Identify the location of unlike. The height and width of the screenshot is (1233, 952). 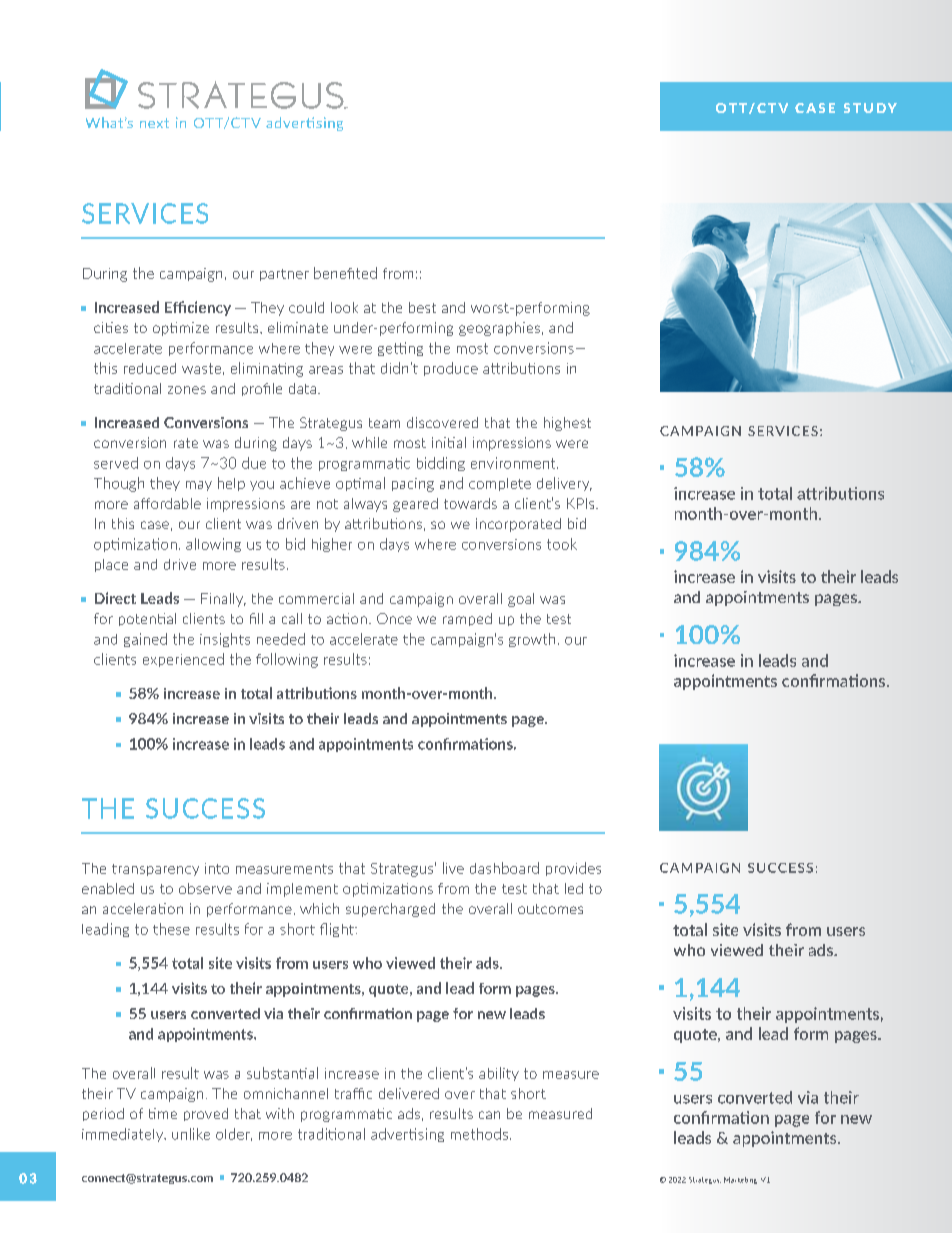
(191, 1134).
